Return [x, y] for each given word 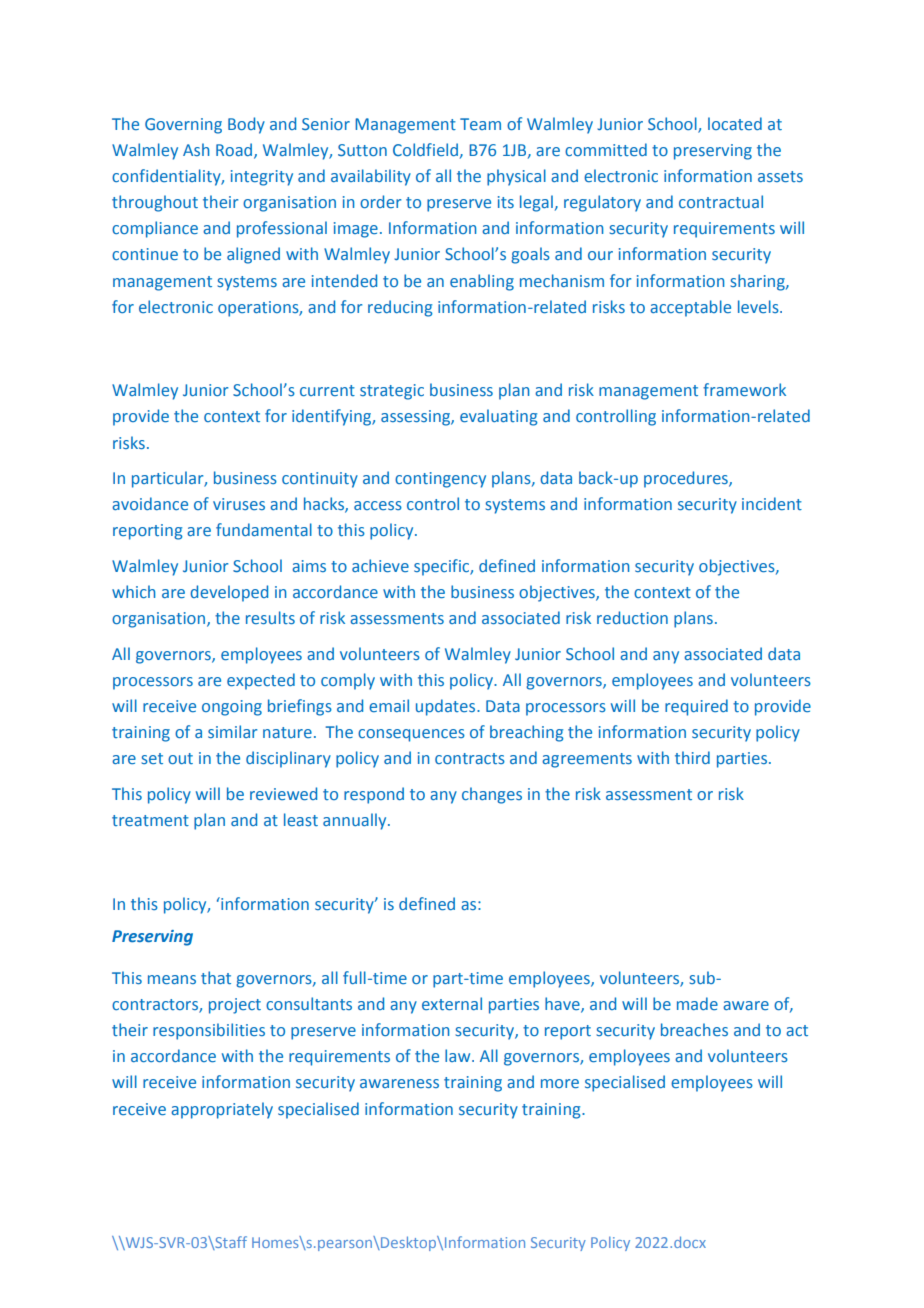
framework [744, 389]
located [735, 123]
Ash [196, 149]
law [459, 1055]
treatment [150, 820]
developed [229, 593]
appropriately [222, 1110]
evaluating [499, 417]
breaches [694, 1029]
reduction [632, 617]
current [327, 390]
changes [492, 795]
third [692, 757]
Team [480, 124]
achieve [380, 565]
